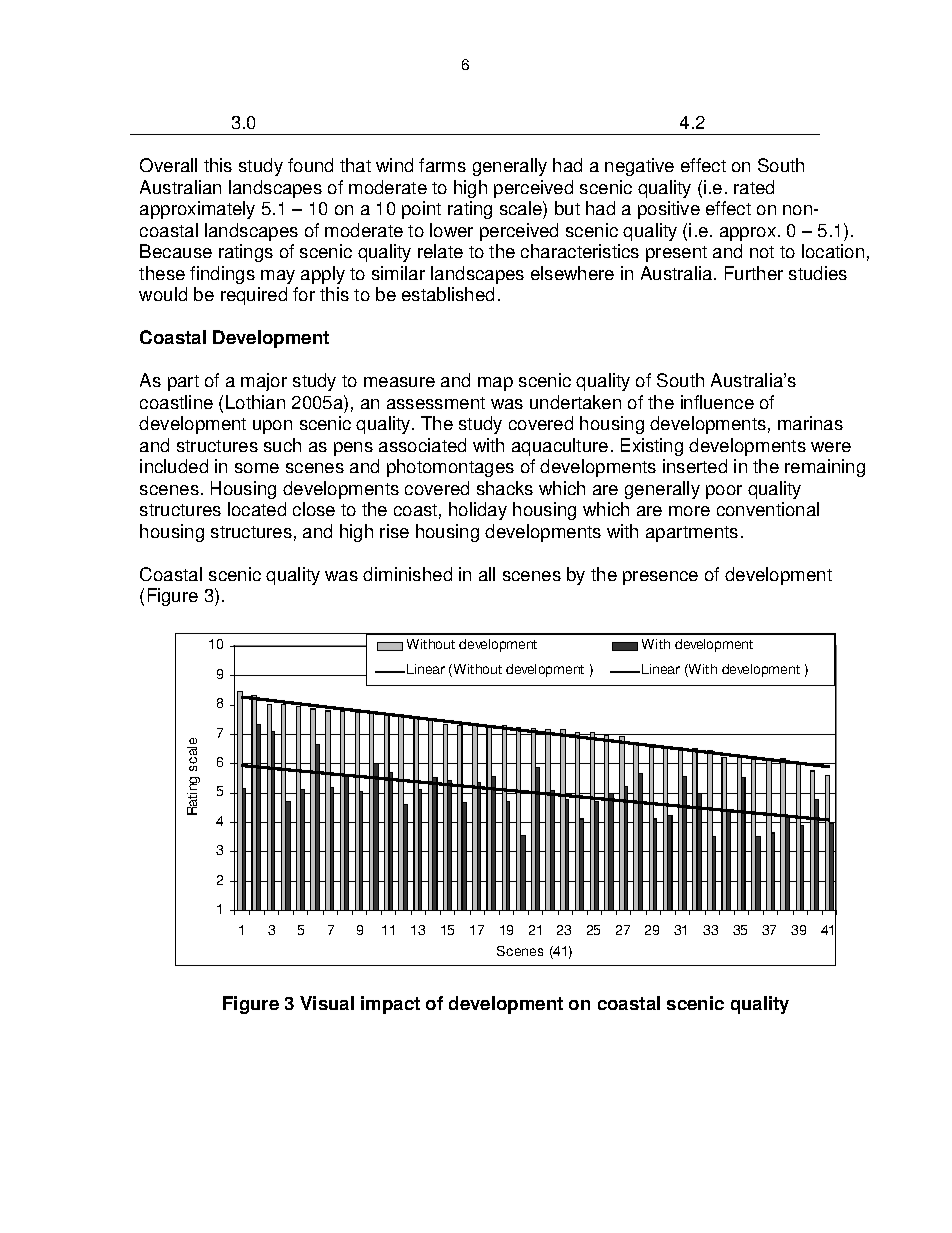 The image size is (952, 1233). I want to click on impact, so click(390, 1005).
